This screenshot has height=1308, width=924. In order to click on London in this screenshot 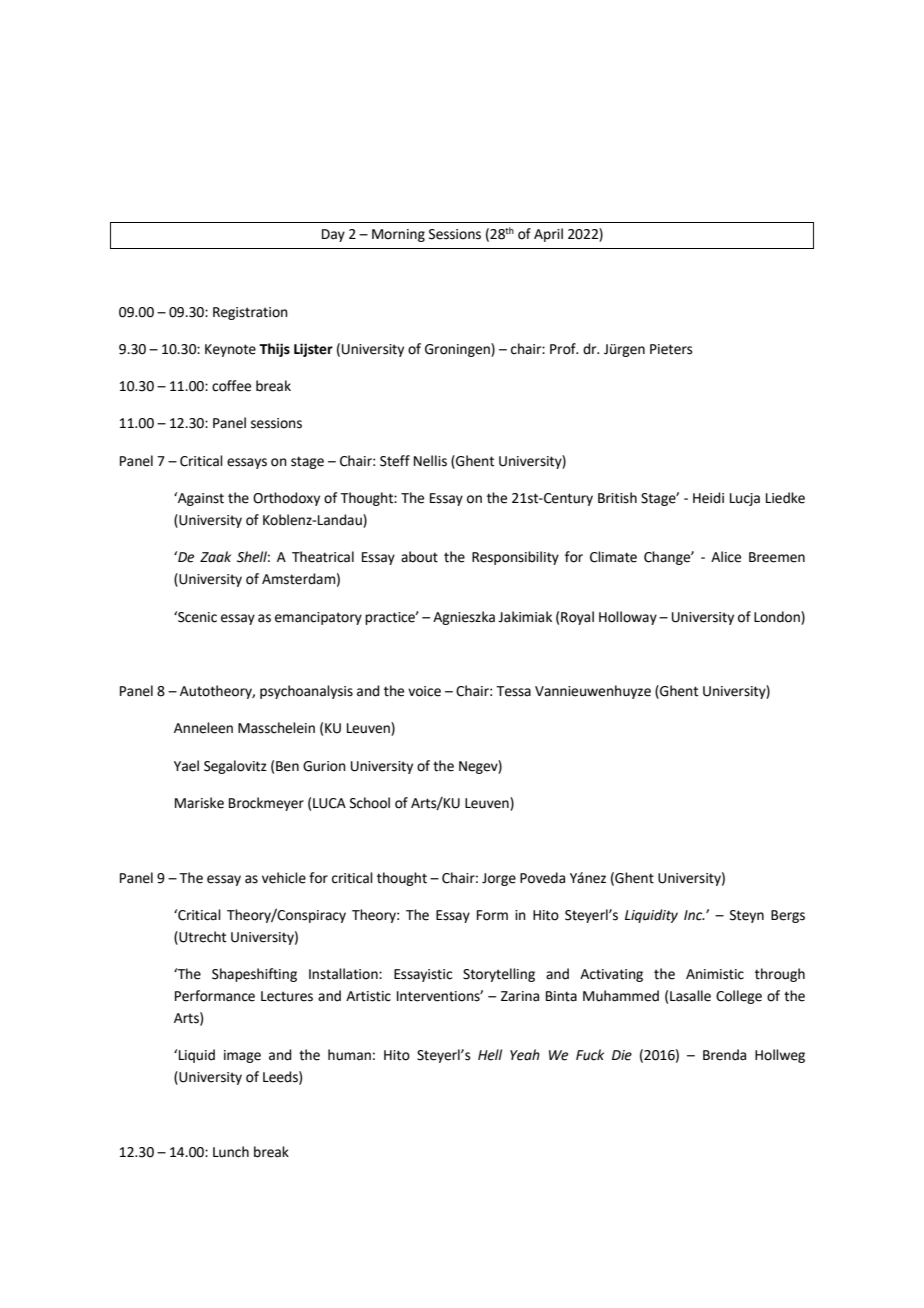, I will do `click(778, 617)`.
